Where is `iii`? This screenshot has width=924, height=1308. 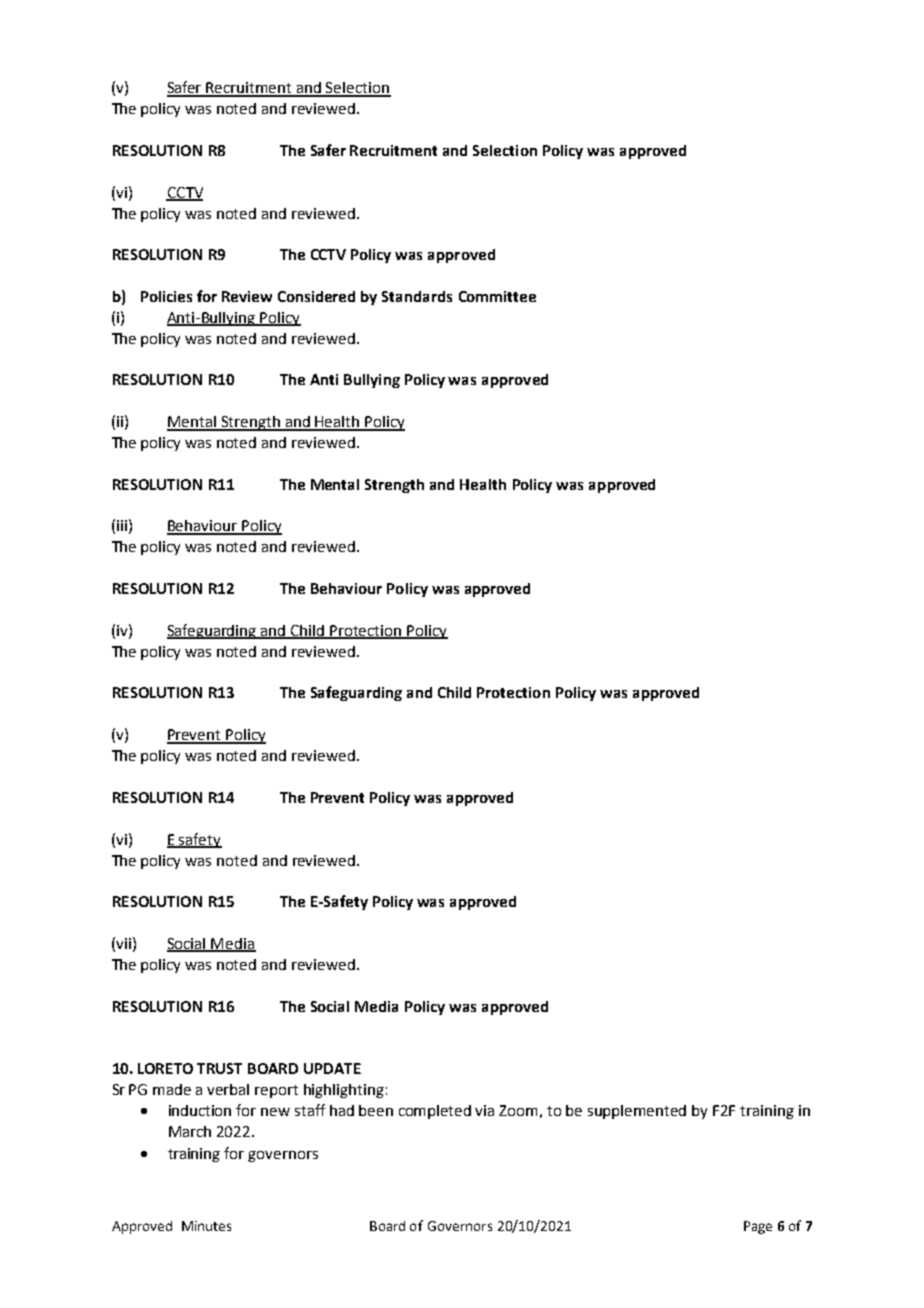
iii is located at coordinates (122, 525).
